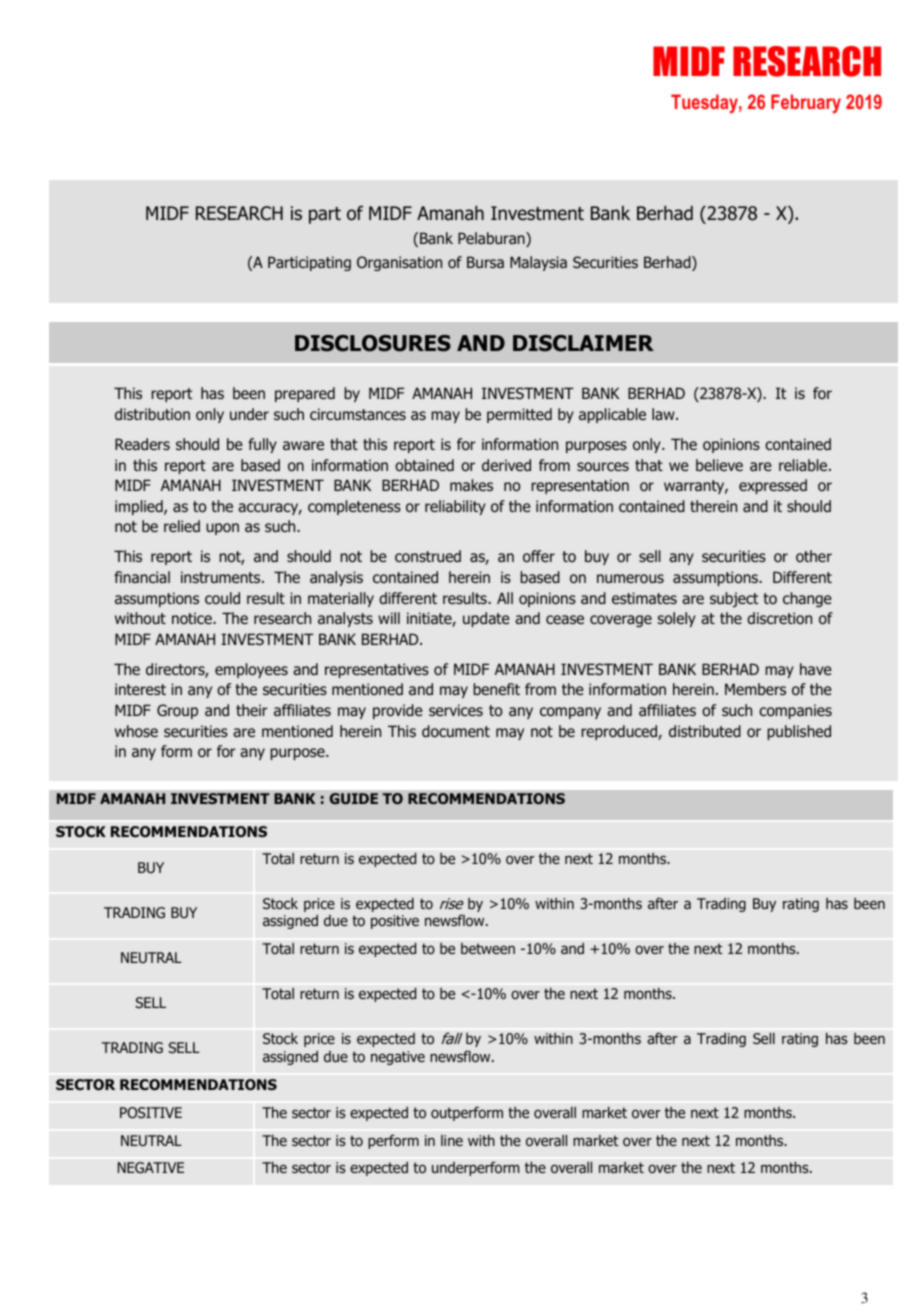 This screenshot has height=1308, width=924. Describe the element at coordinates (664, 414) in the screenshot. I see `law` at that location.
